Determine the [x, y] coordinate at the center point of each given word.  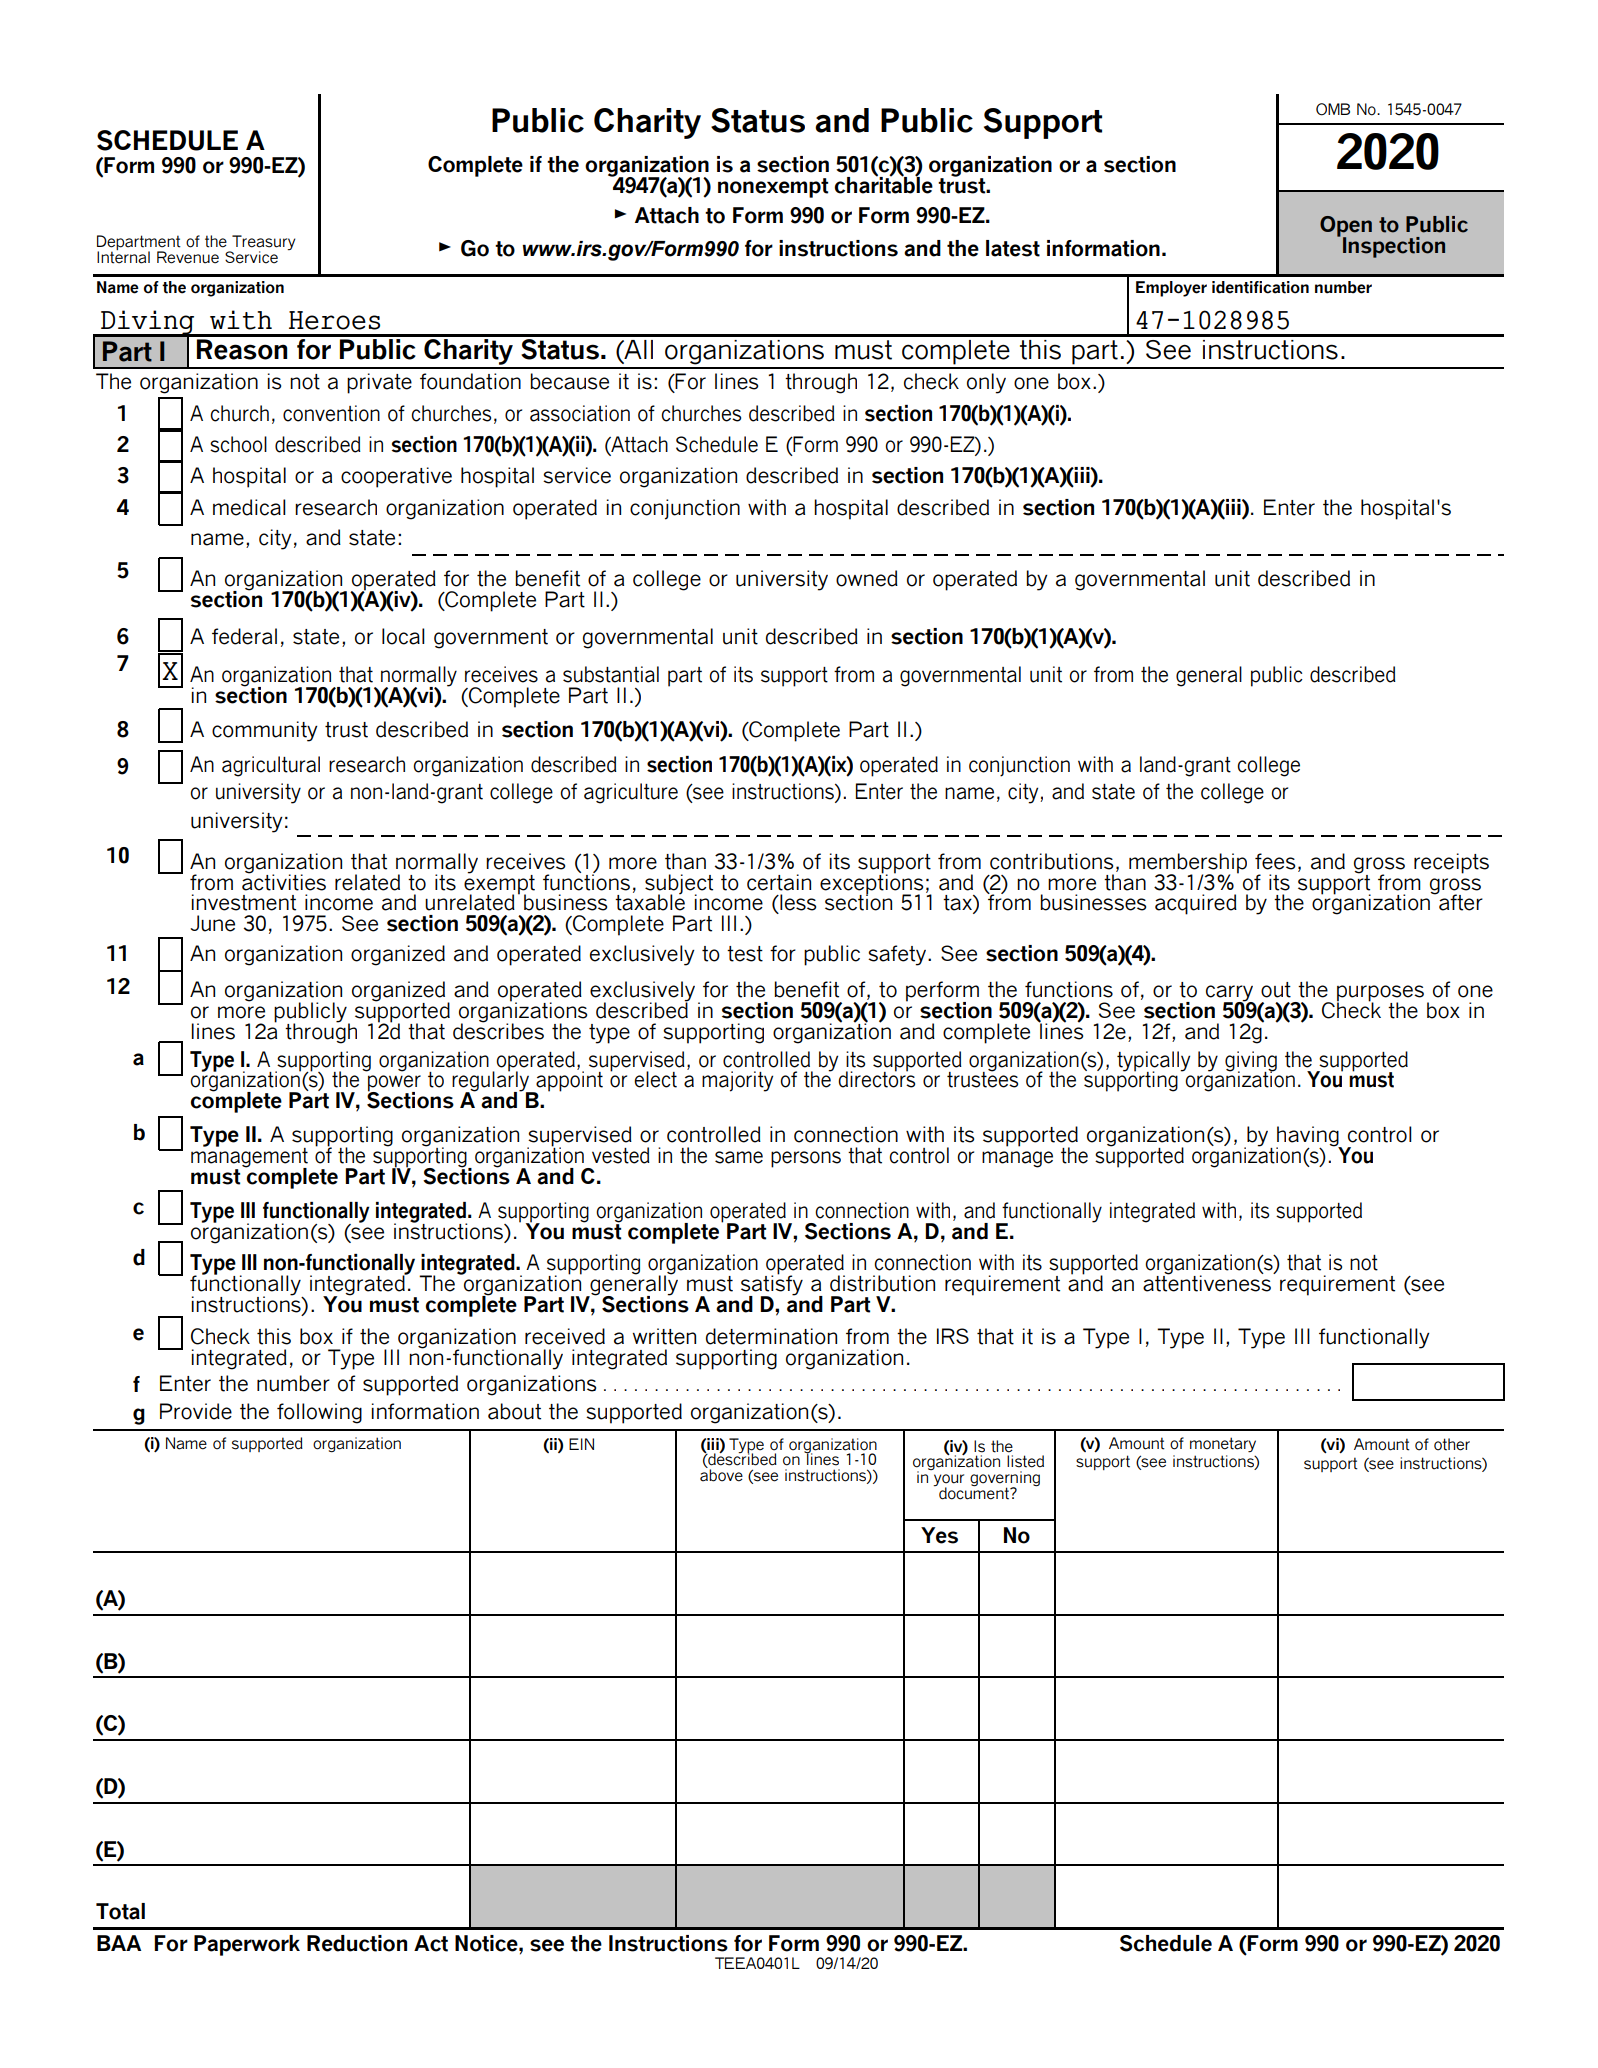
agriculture [631, 793]
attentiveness [1207, 1282]
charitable [883, 184]
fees [1275, 861]
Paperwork [247, 1945]
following [319, 1413]
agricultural [271, 766]
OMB [1333, 109]
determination [771, 1336]
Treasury [262, 244]
